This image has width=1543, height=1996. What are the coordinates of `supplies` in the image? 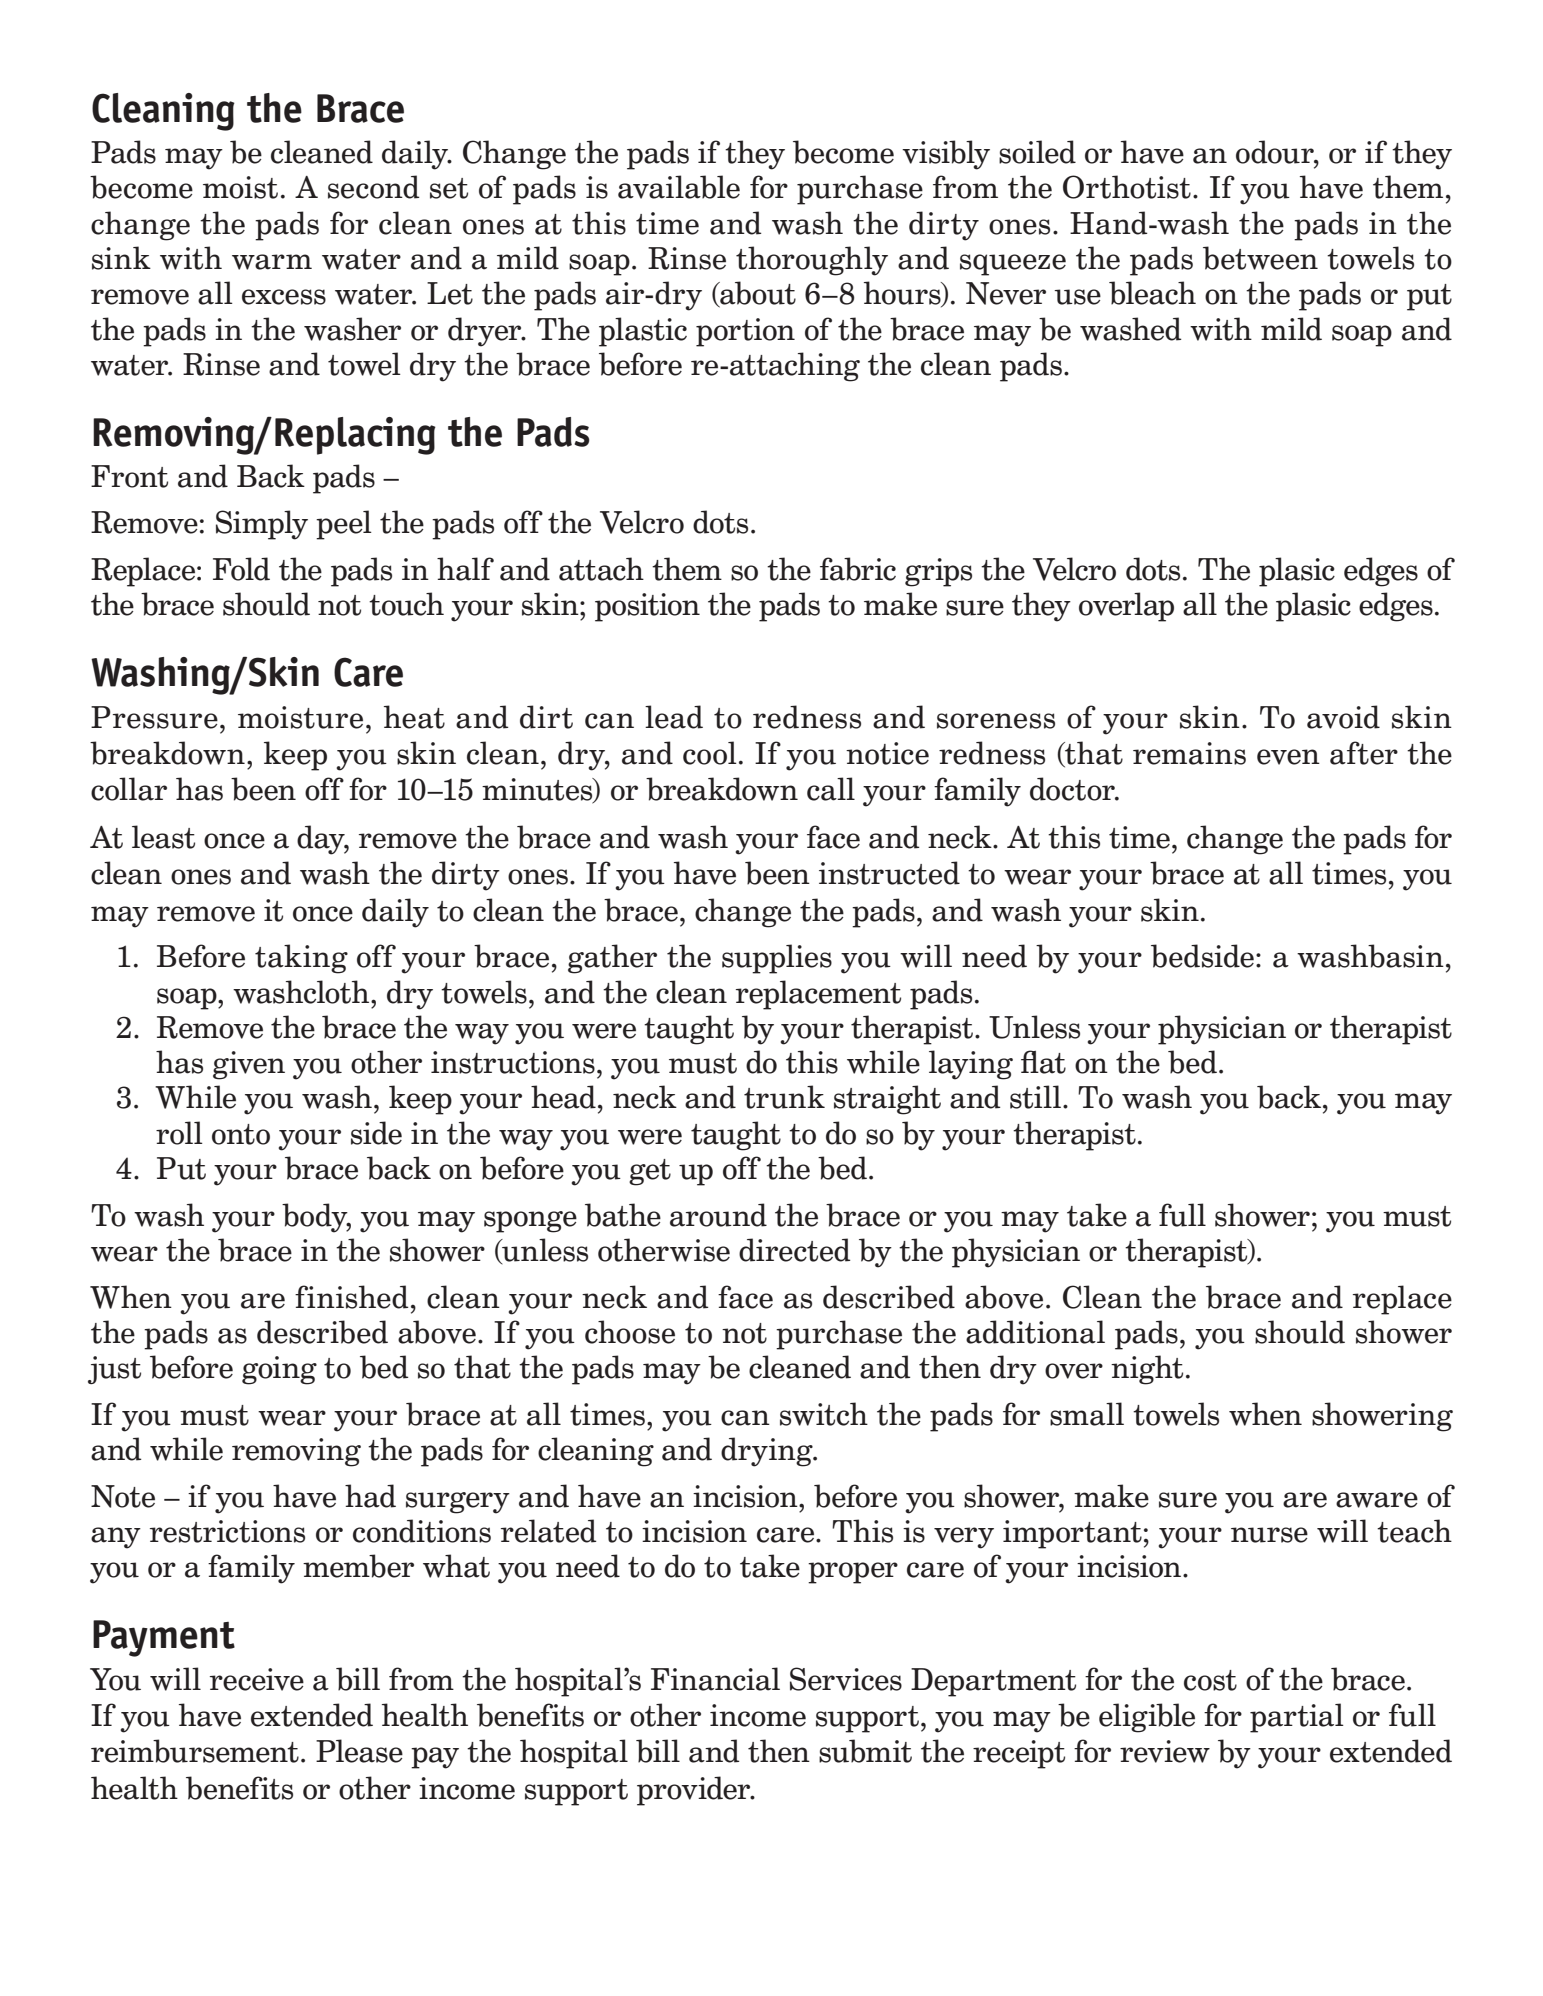 It's located at (777, 959).
